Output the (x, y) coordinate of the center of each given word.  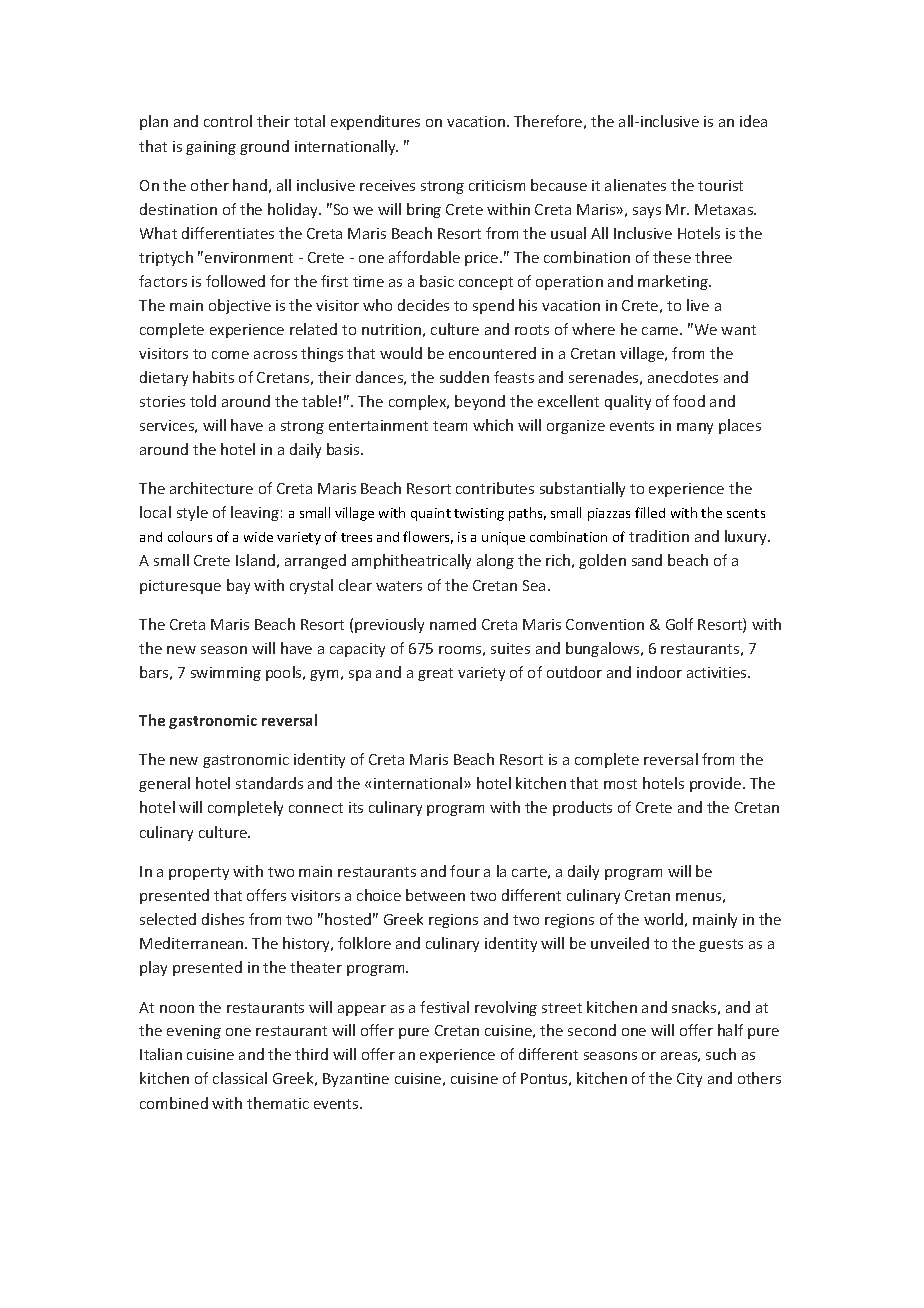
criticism (497, 185)
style (192, 513)
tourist (720, 185)
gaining (211, 148)
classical (240, 1078)
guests (721, 945)
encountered (492, 353)
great (435, 674)
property (199, 873)
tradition (659, 536)
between (435, 895)
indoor (659, 672)
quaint (431, 514)
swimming (226, 674)
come (230, 355)
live (698, 305)
